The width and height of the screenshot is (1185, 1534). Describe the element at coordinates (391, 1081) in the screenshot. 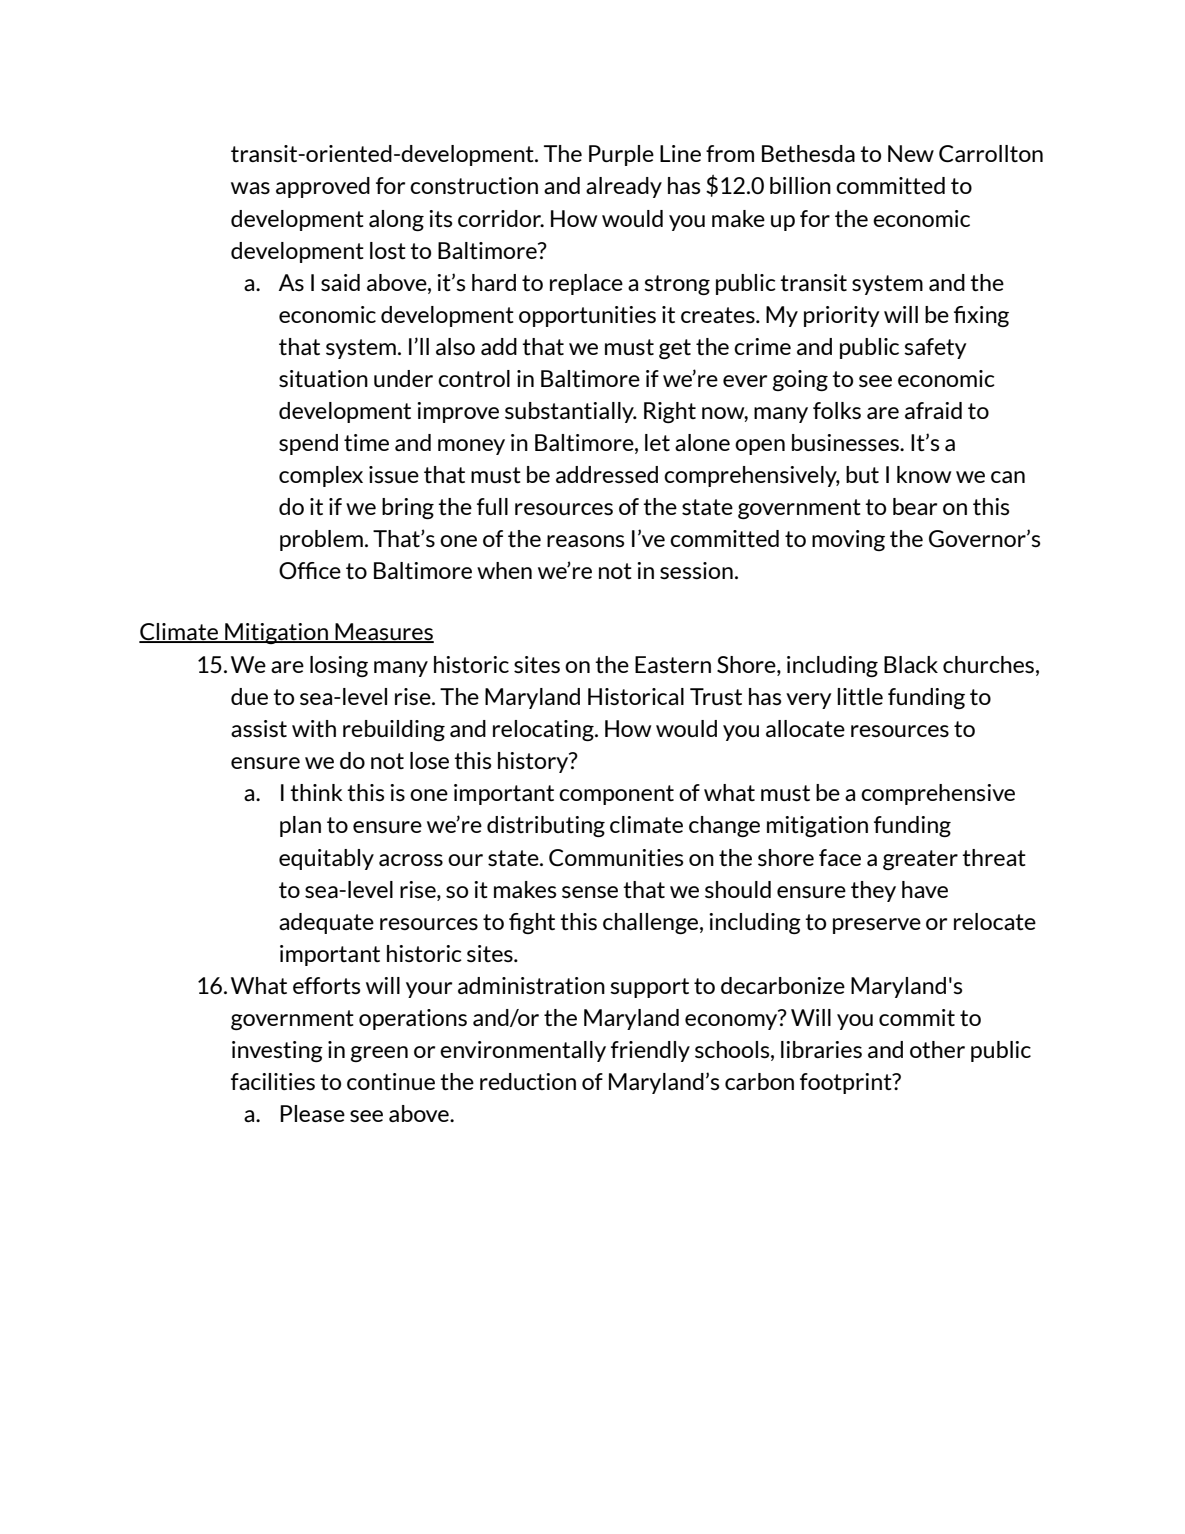

I see `continue` at that location.
